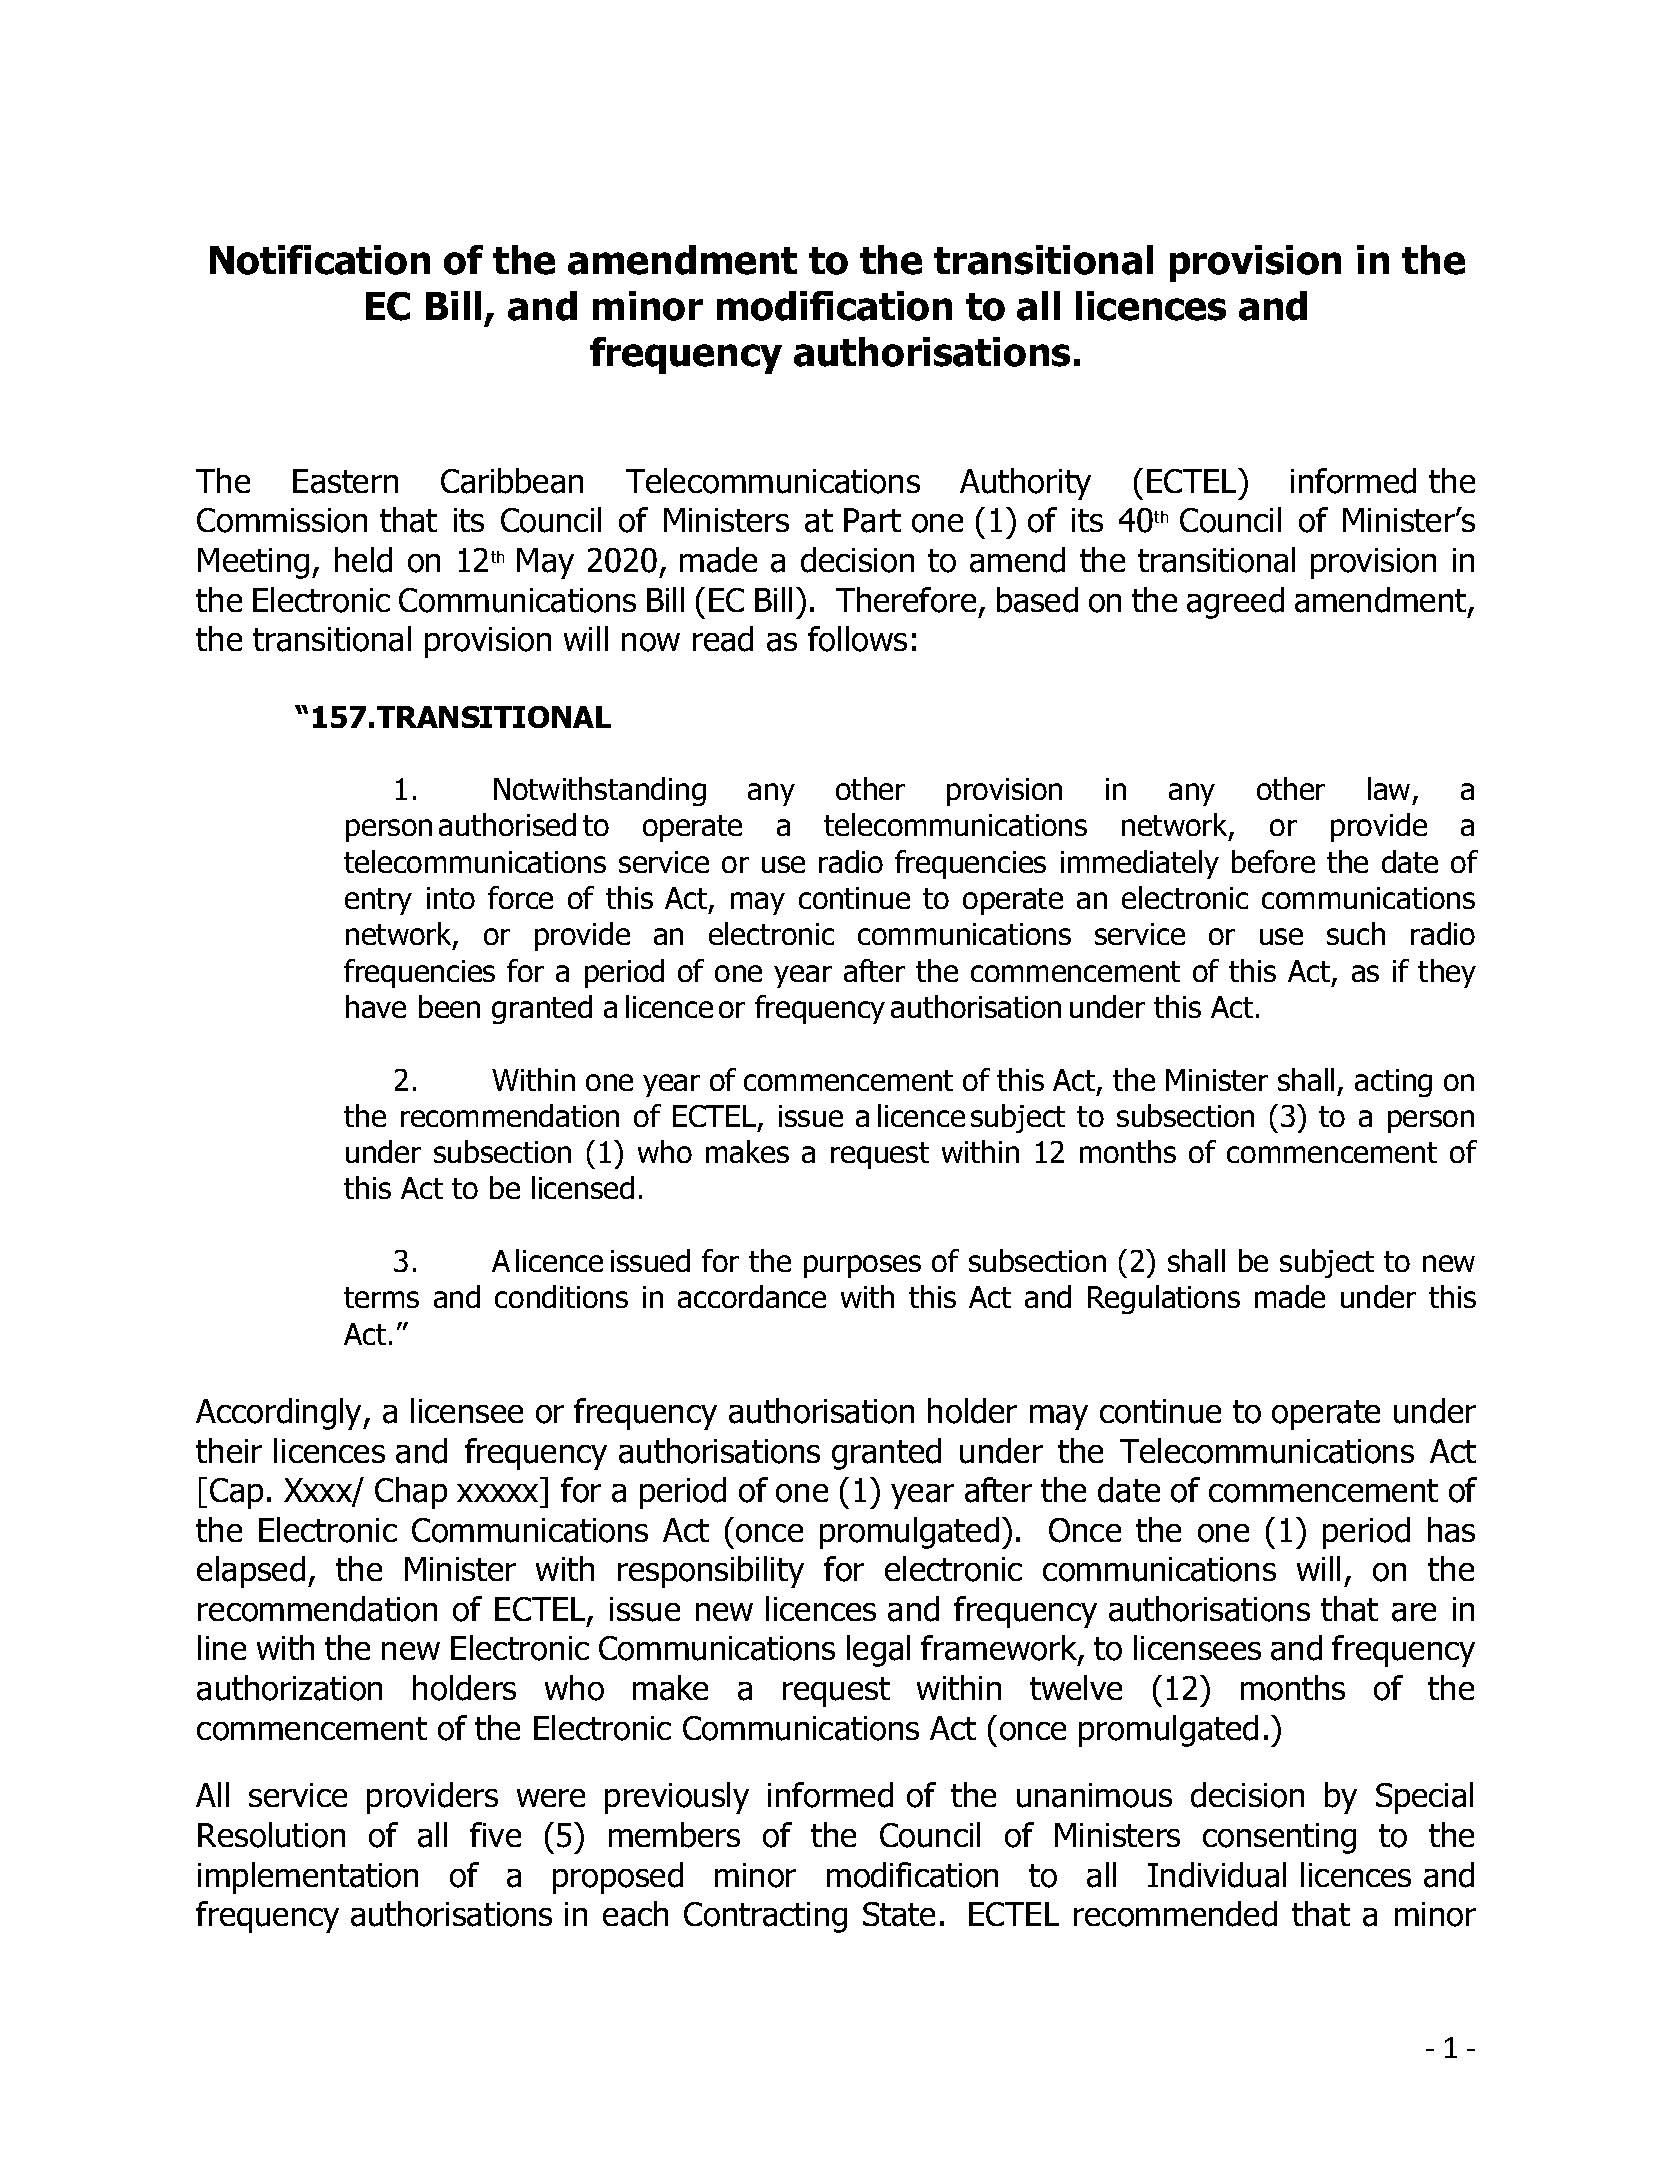 The image size is (1673, 2164). I want to click on Notification, so click(320, 260).
